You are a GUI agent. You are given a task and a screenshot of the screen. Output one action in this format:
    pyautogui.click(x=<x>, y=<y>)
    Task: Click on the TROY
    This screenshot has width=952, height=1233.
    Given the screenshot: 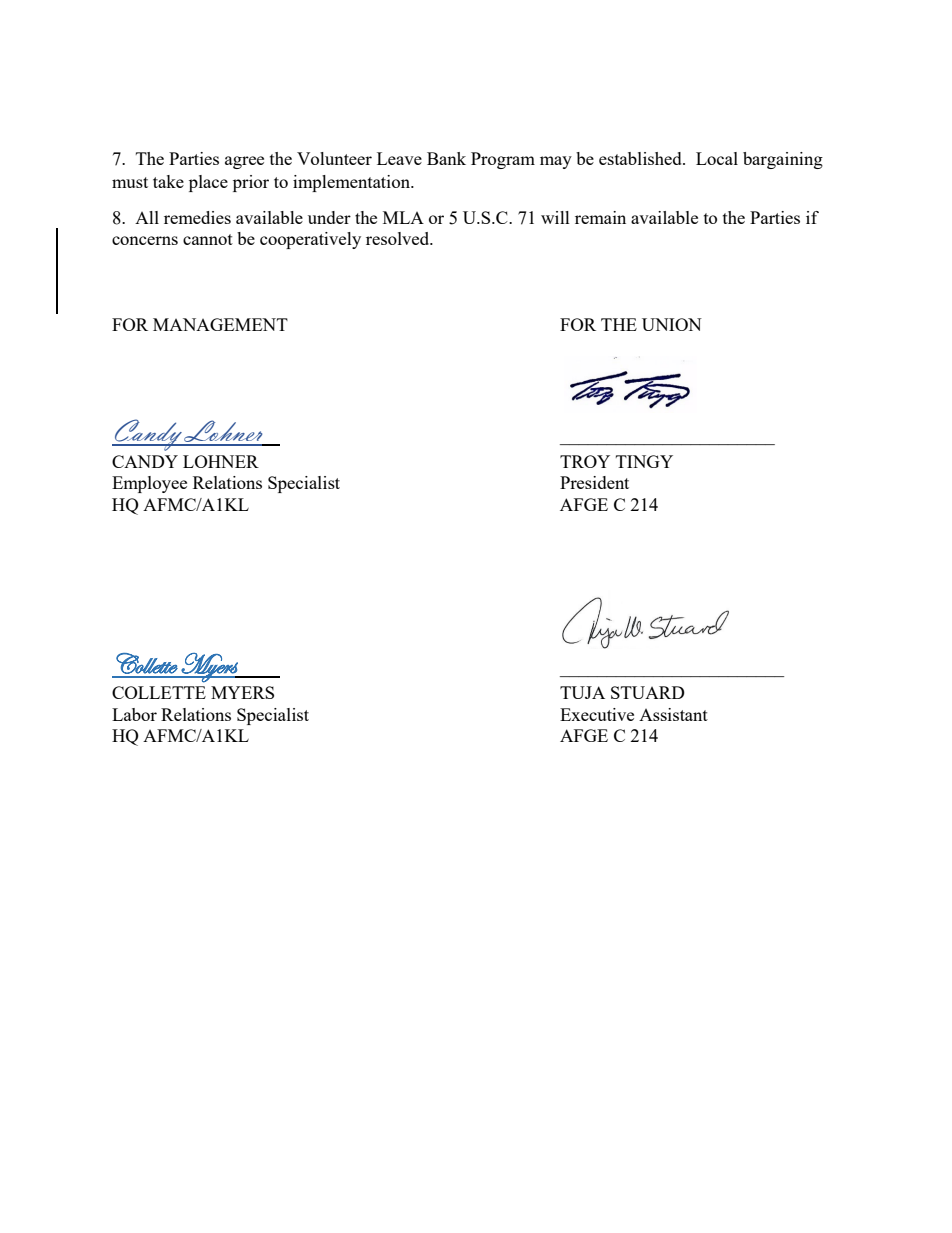 What is the action you would take?
    pyautogui.click(x=585, y=461)
